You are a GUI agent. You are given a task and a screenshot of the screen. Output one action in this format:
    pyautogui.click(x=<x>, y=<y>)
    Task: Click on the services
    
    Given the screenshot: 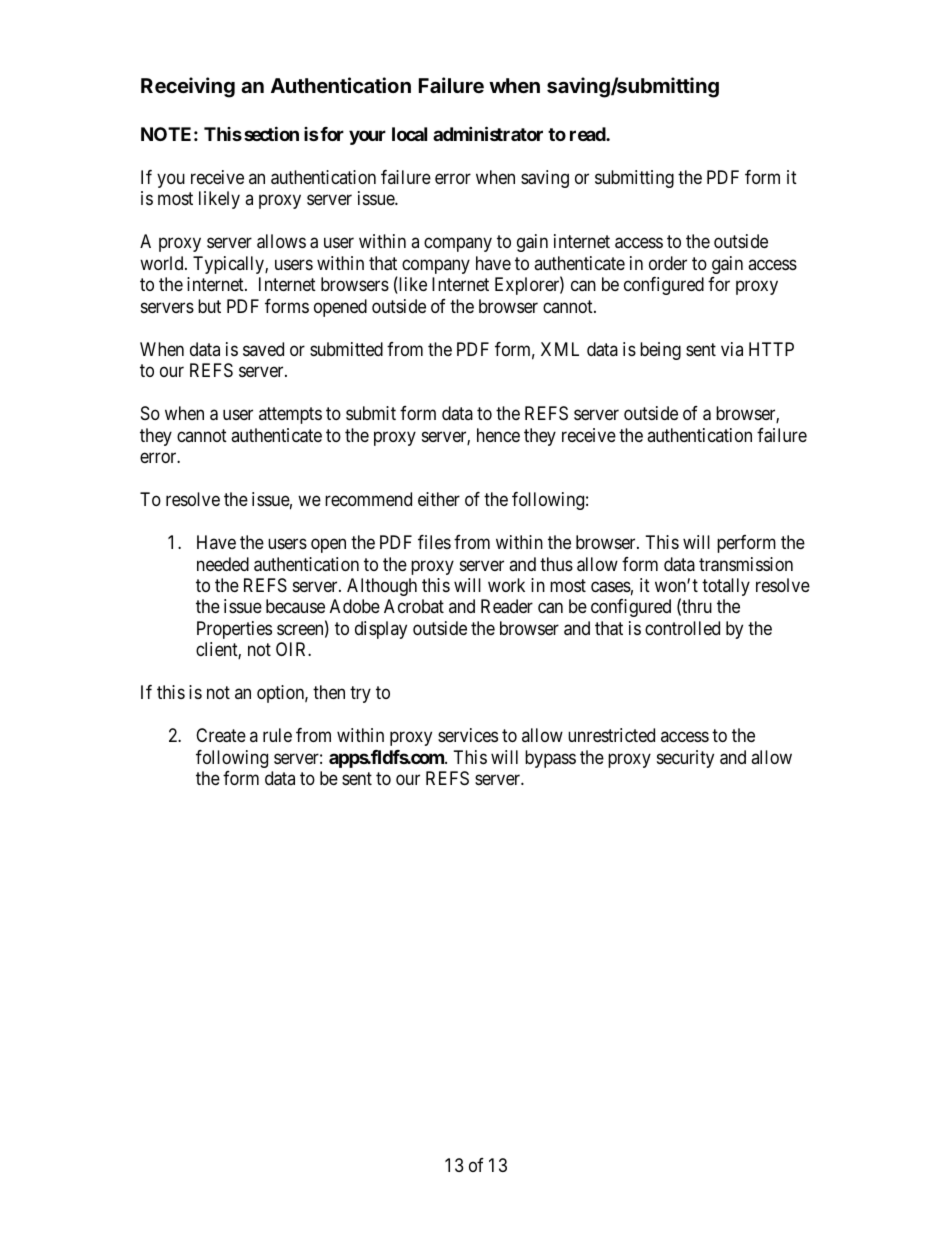 What is the action you would take?
    pyautogui.click(x=468, y=735)
